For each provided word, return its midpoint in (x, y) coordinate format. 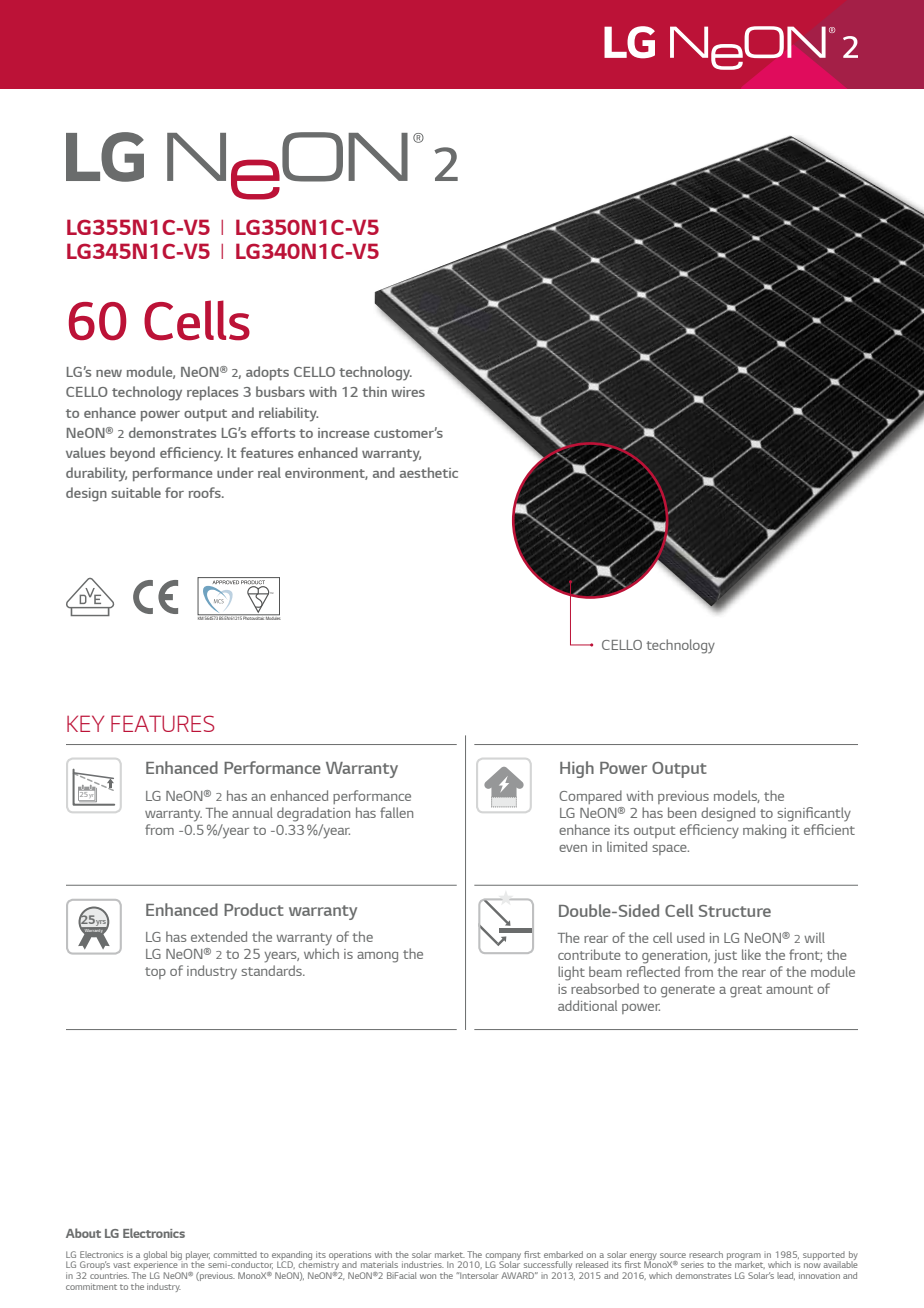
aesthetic (429, 472)
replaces (212, 393)
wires (408, 392)
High (577, 769)
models (737, 796)
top (155, 973)
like (751, 954)
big (176, 1255)
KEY (85, 723)
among (377, 957)
